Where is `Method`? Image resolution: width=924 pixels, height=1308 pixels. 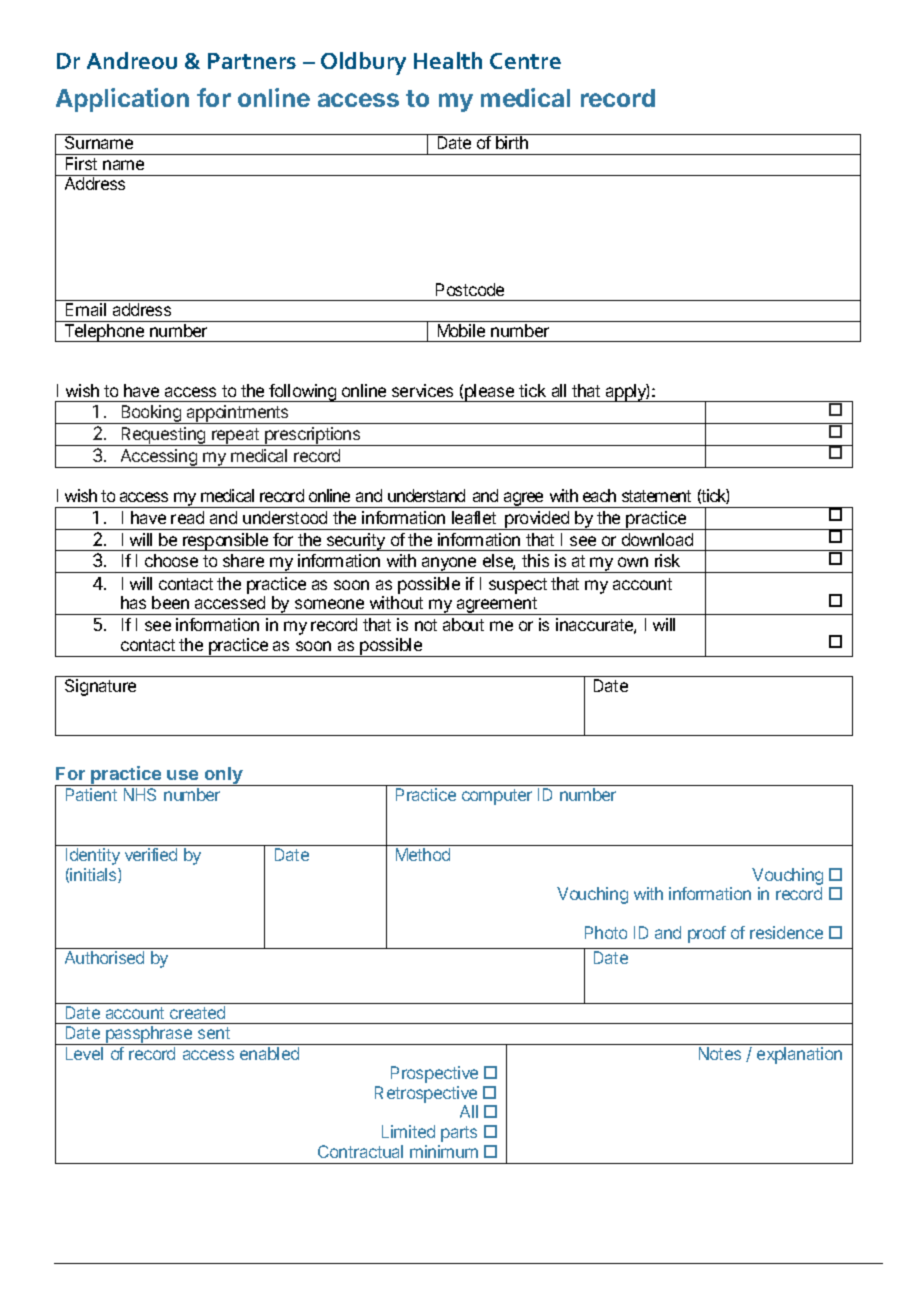 Method is located at coordinates (423, 854).
